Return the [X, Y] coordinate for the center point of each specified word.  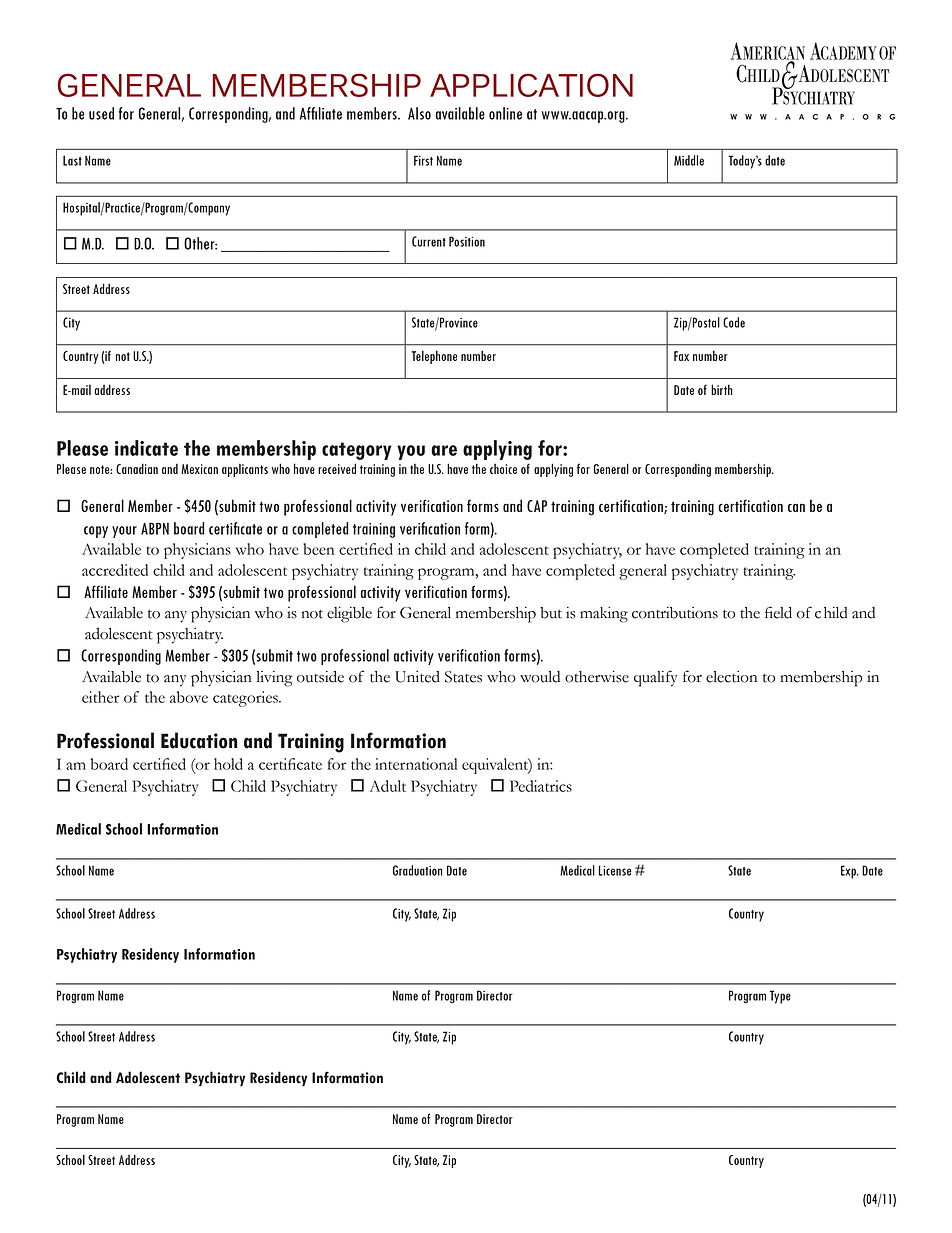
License [615, 870]
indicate [146, 448]
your [124, 532]
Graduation [417, 870]
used [101, 113]
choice [503, 469]
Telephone [435, 357]
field [778, 612]
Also [419, 113]
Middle [689, 160]
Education [199, 740]
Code [734, 322]
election [731, 677]
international [416, 764]
